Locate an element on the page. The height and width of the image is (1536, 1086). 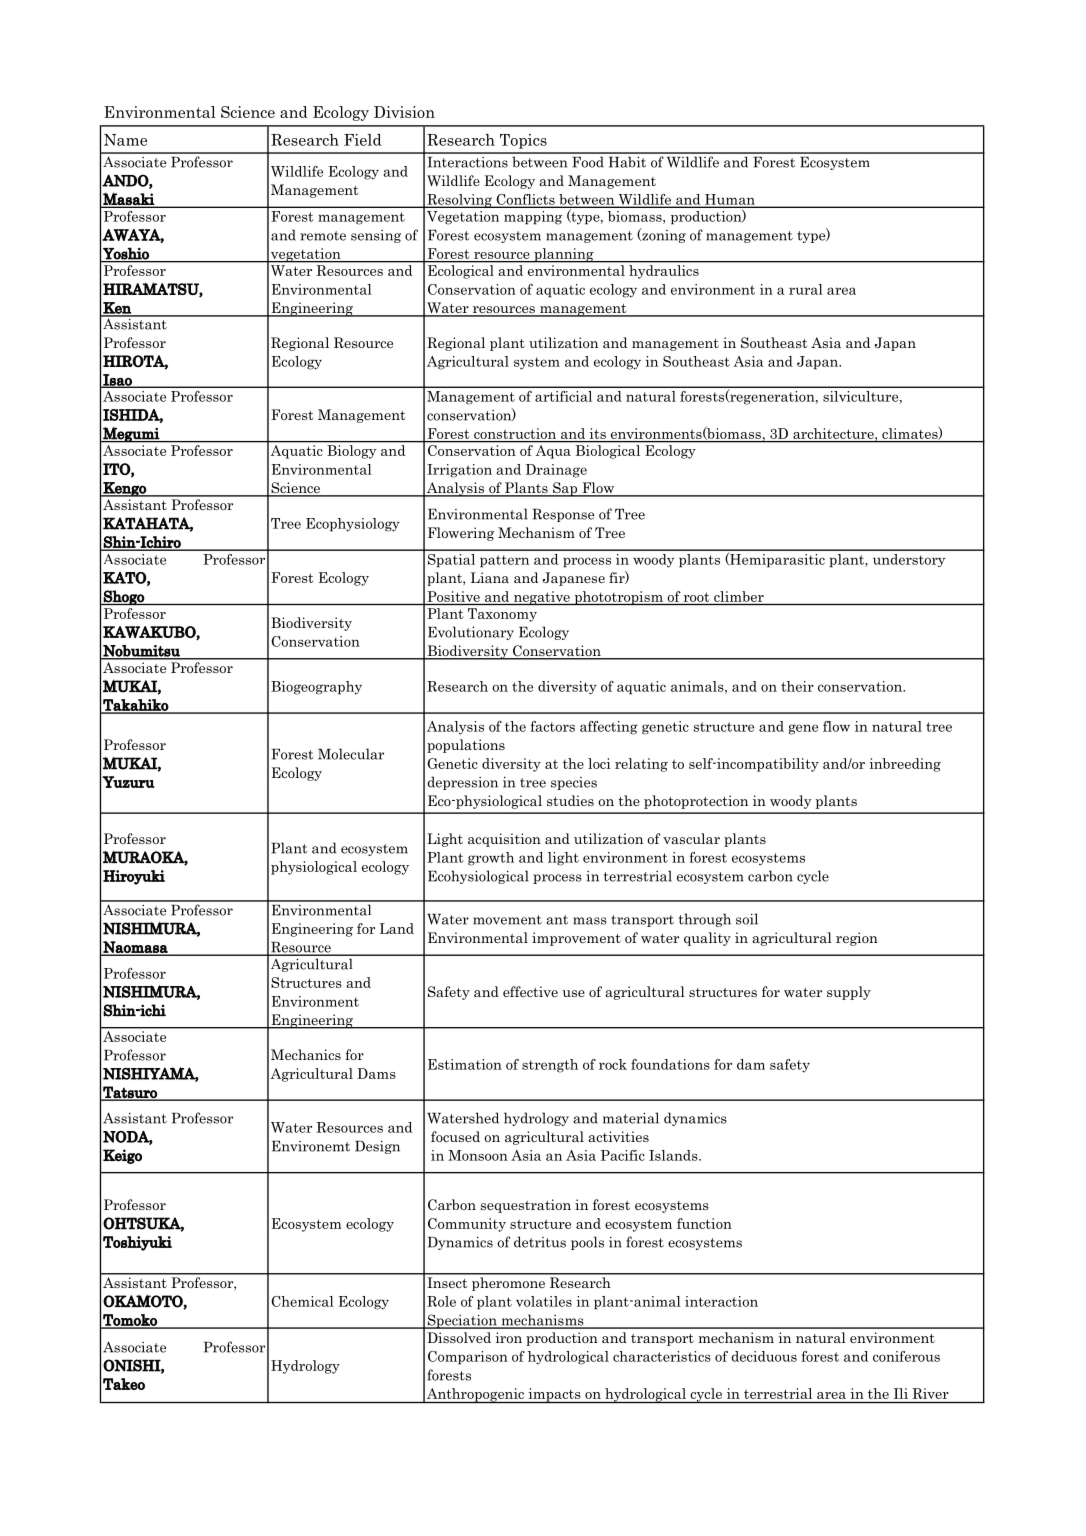
inbreeding is located at coordinates (905, 765).
